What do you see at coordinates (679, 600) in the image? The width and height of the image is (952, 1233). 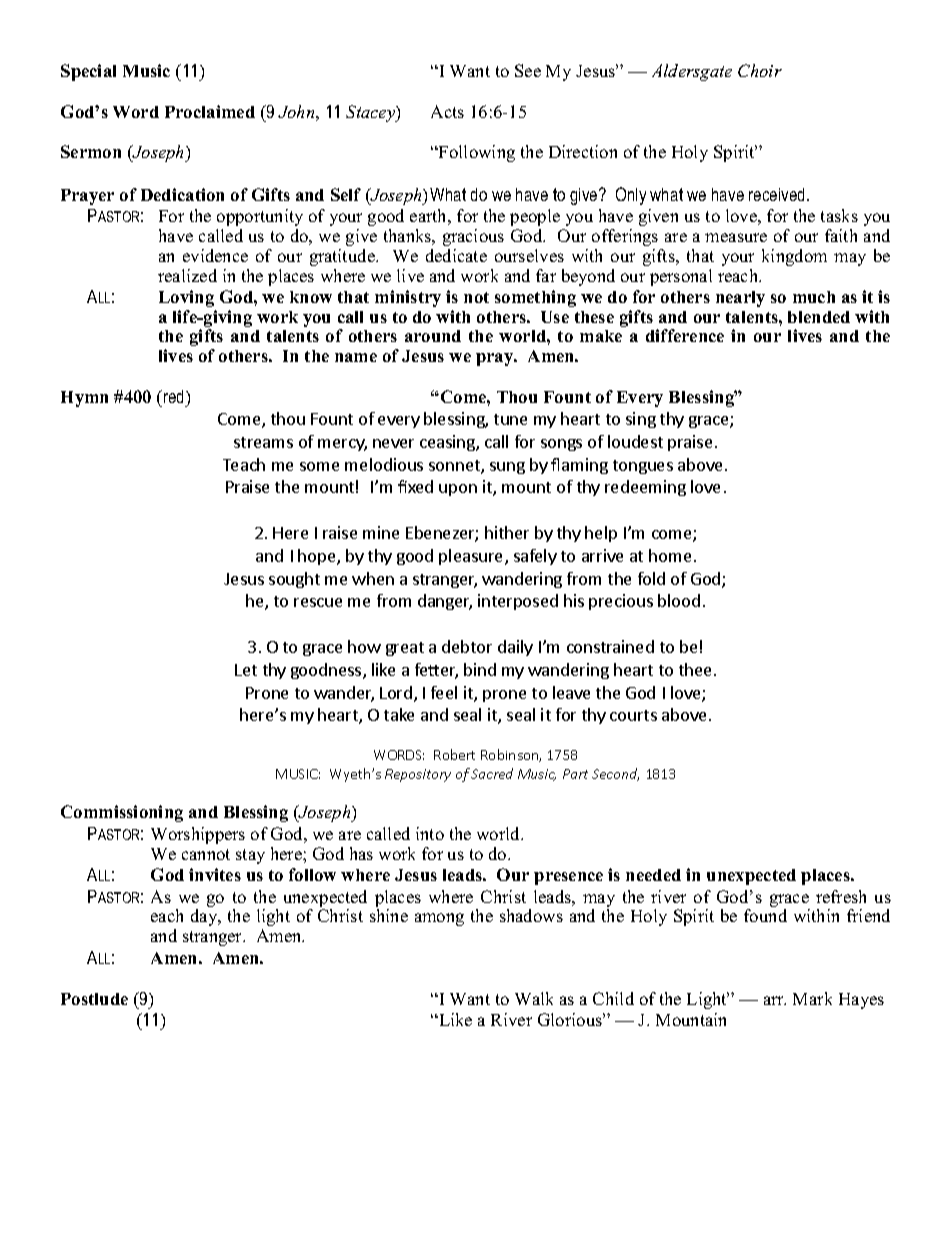 I see `blood` at bounding box center [679, 600].
